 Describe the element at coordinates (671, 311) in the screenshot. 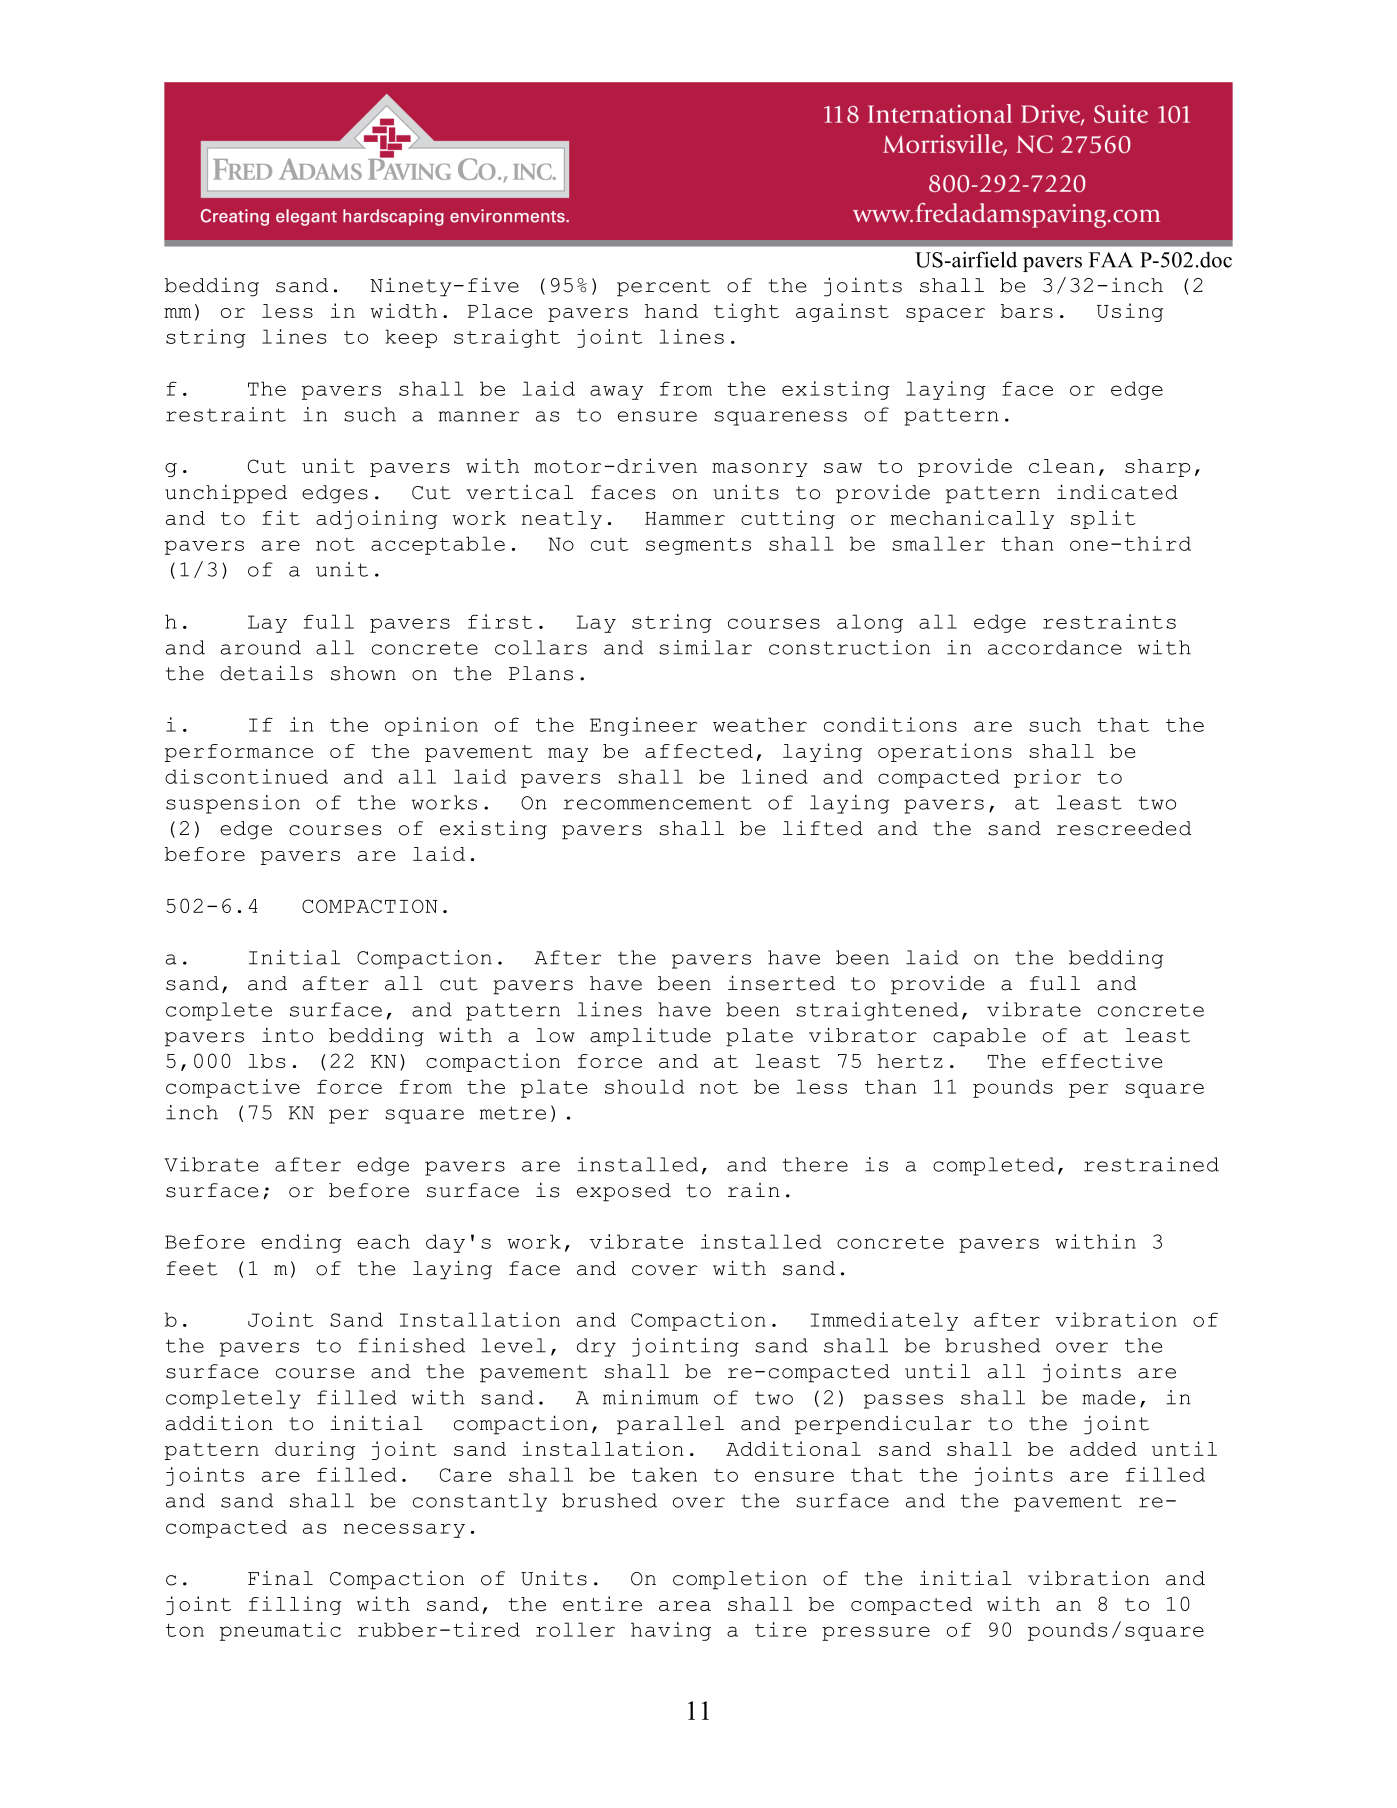

I see `hand` at that location.
